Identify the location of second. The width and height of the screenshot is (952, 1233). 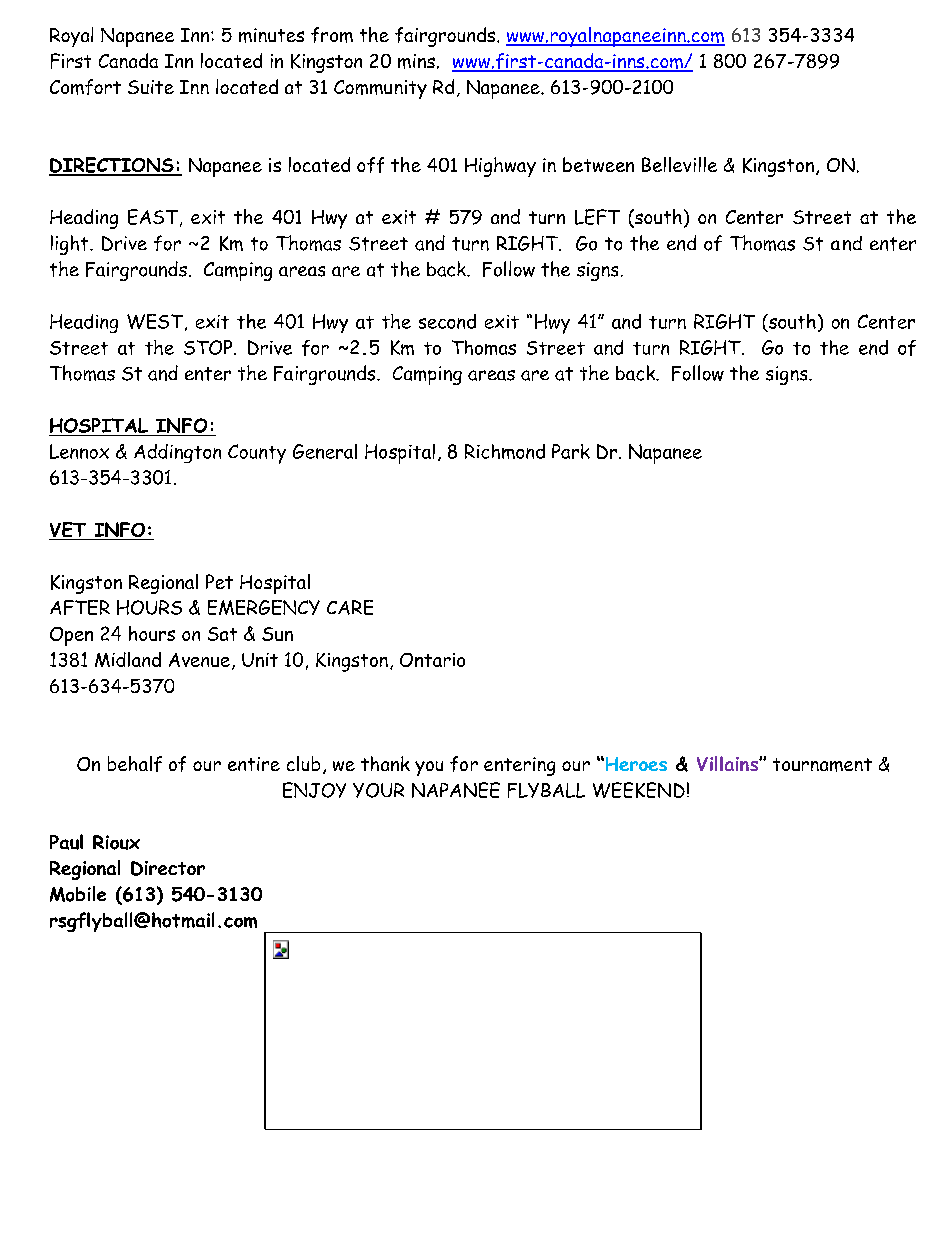
(447, 321).
